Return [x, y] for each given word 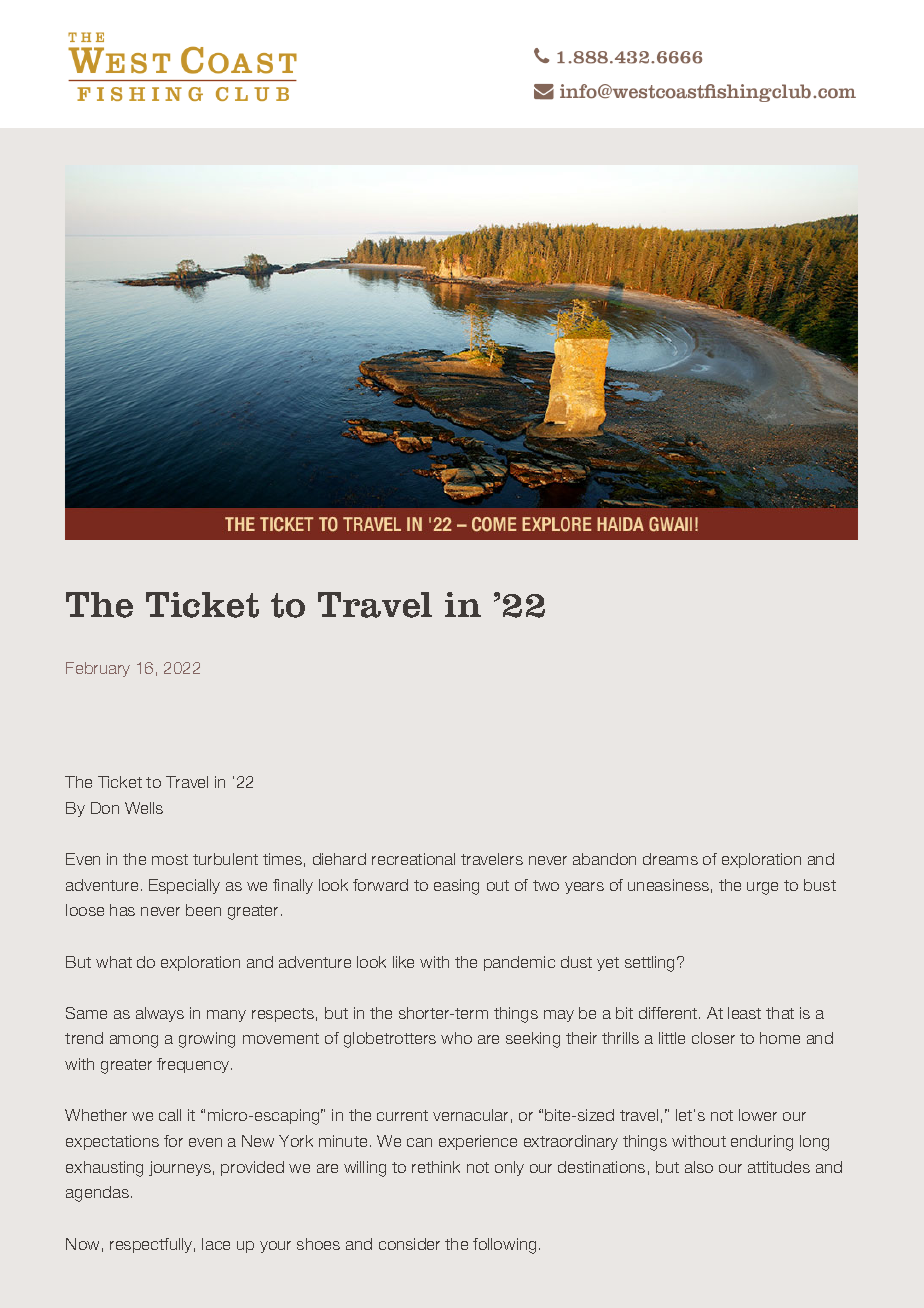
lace [216, 1244]
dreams [670, 859]
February [98, 669]
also [699, 1167]
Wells [144, 808]
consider [409, 1244]
